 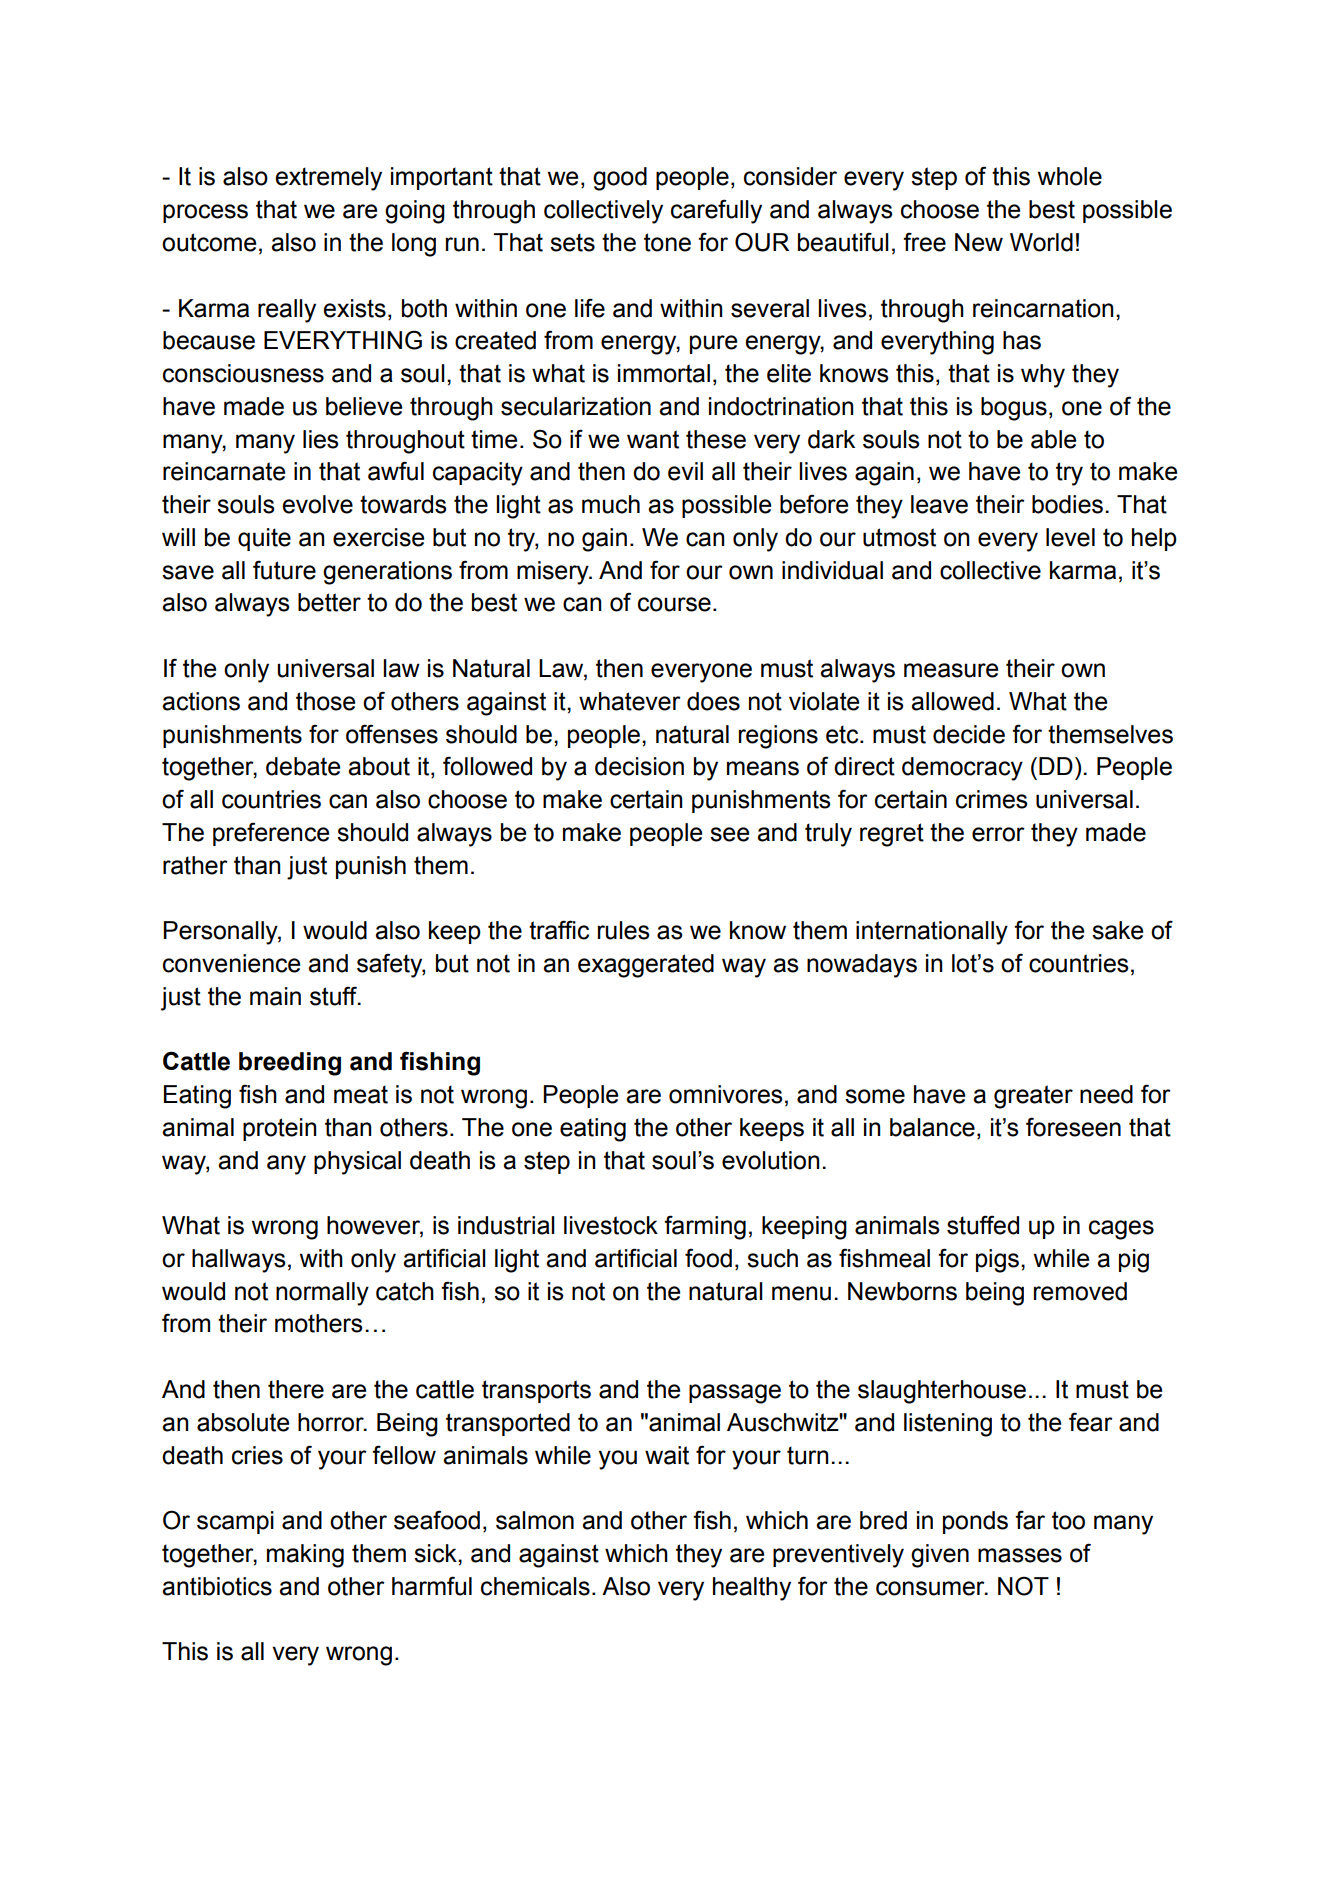 What do you see at coordinates (725, 1094) in the image?
I see `omnivores` at bounding box center [725, 1094].
